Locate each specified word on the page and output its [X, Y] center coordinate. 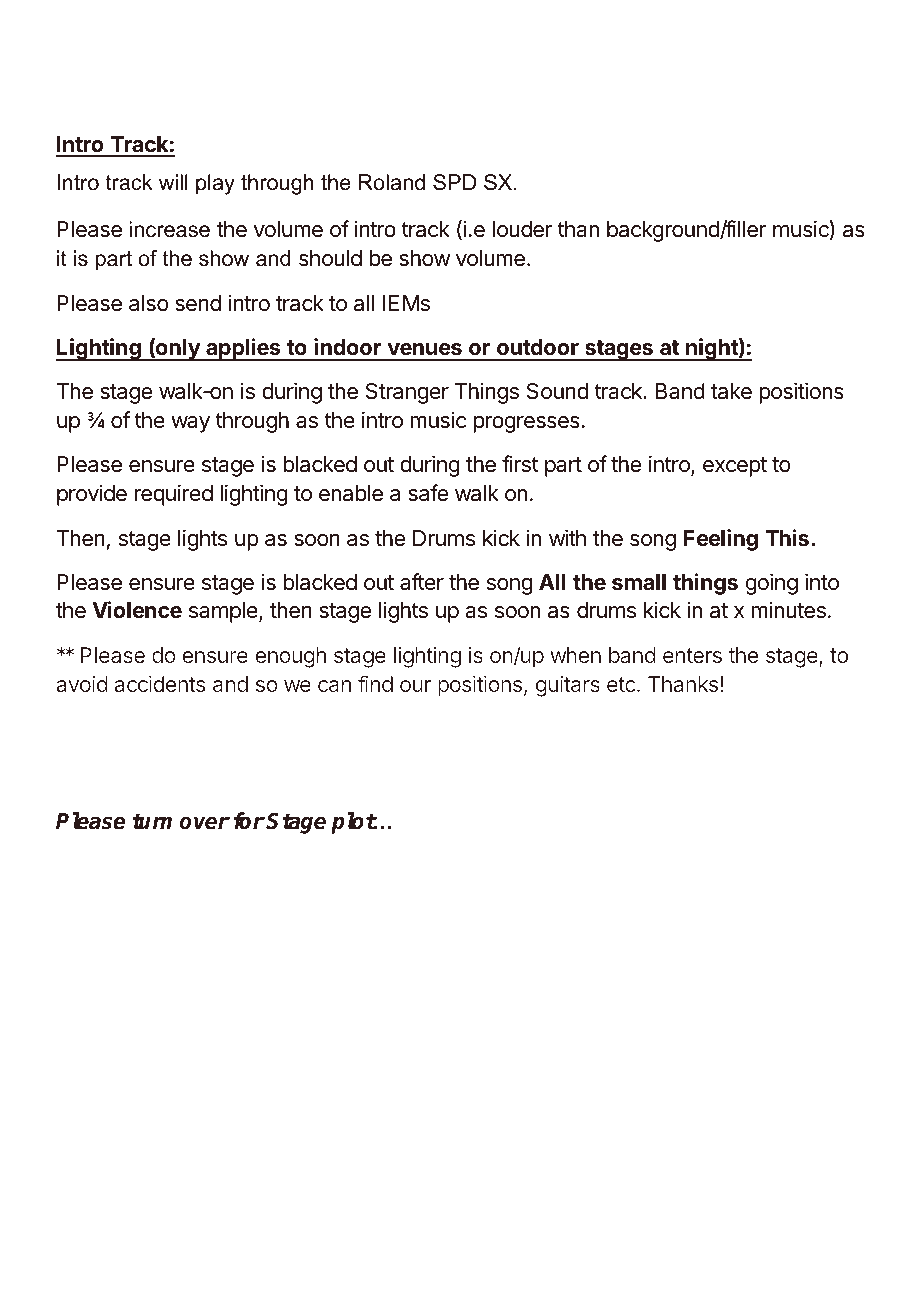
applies [243, 349]
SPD [454, 182]
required [173, 495]
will [173, 182]
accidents [160, 683]
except [735, 467]
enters [692, 655]
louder [522, 229]
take [731, 391]
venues [424, 349]
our [415, 686]
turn [152, 821]
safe [428, 493]
